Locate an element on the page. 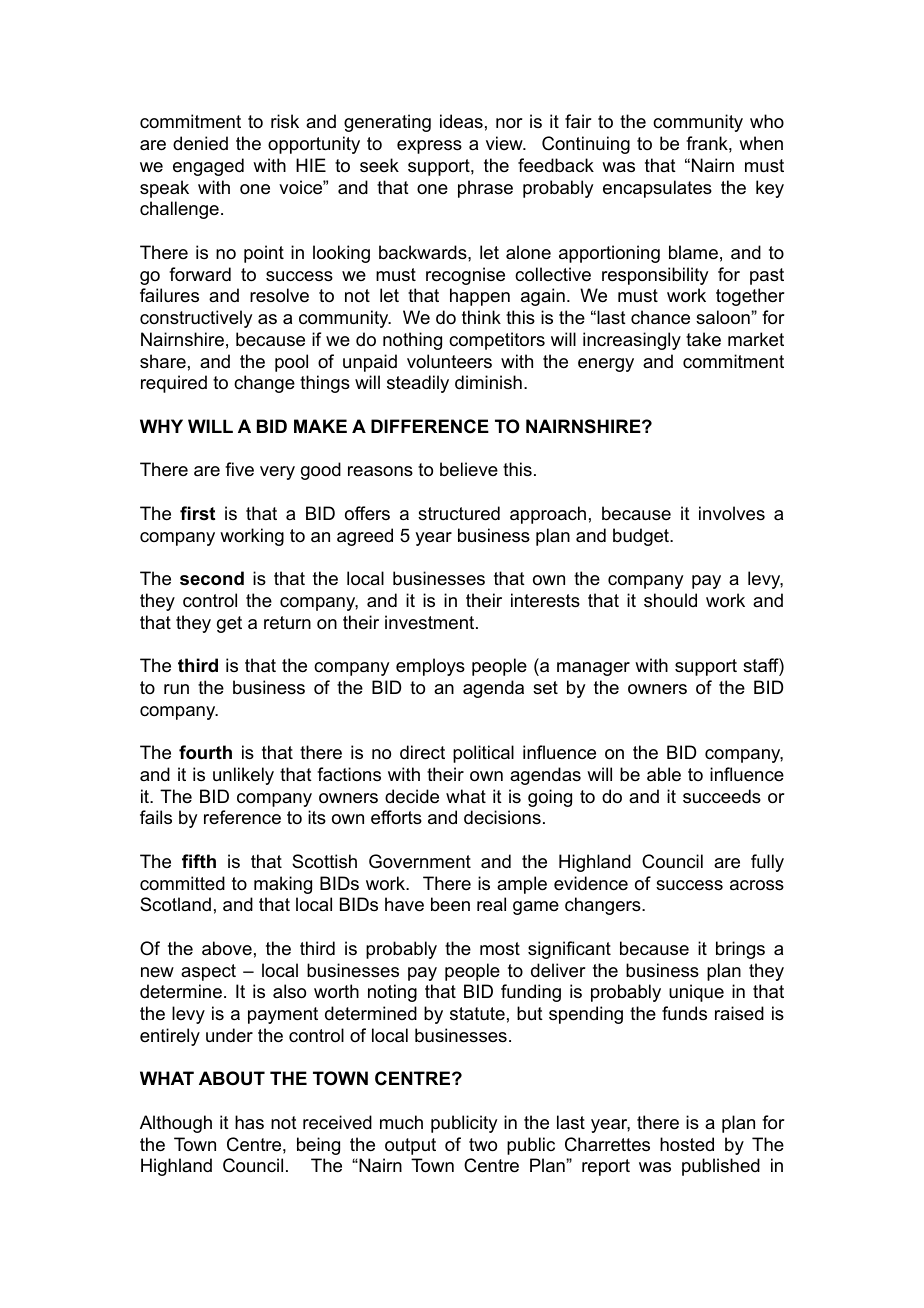 The height and width of the image is (1308, 924). two is located at coordinates (483, 1145).
